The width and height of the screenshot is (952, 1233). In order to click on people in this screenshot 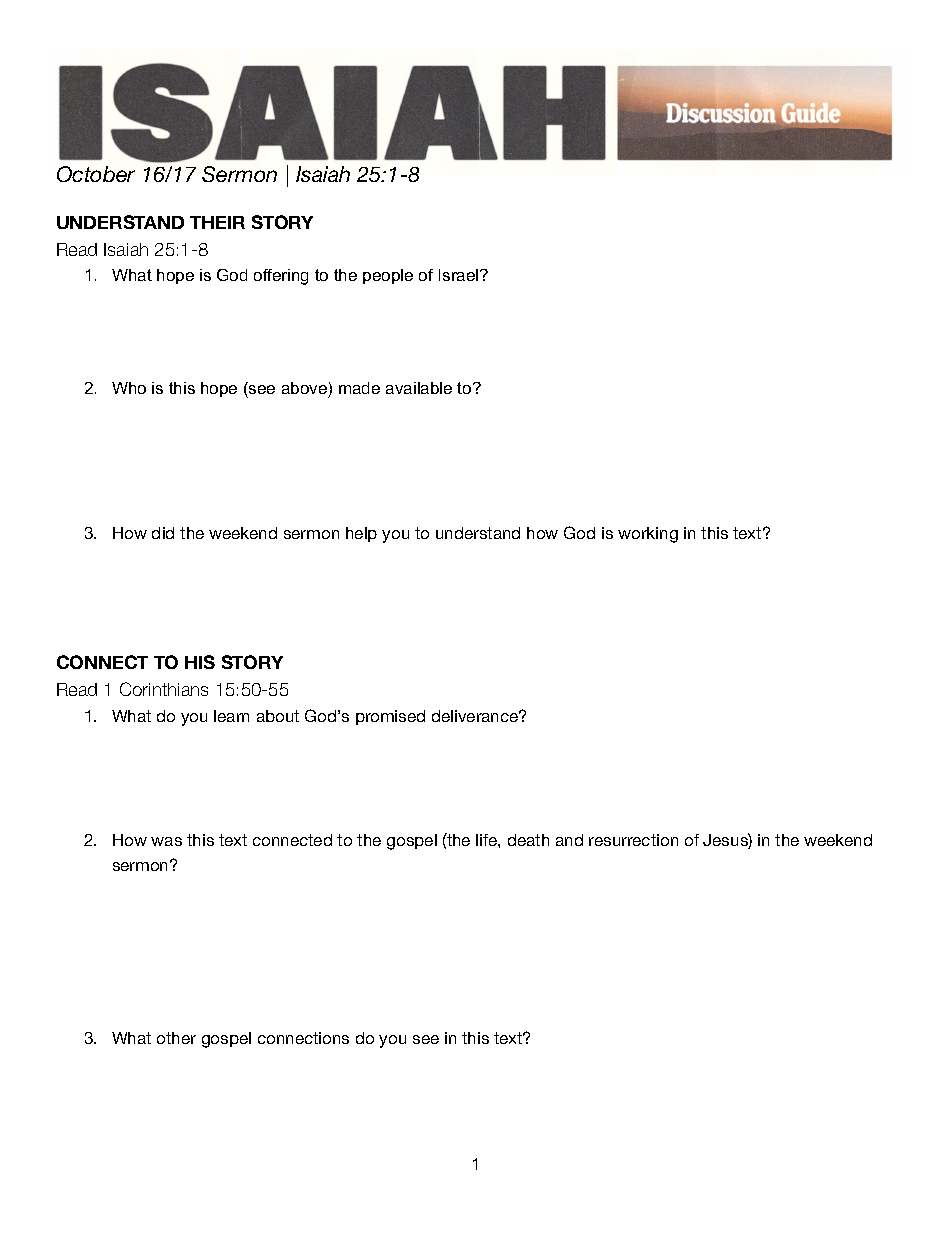, I will do `click(388, 276)`.
